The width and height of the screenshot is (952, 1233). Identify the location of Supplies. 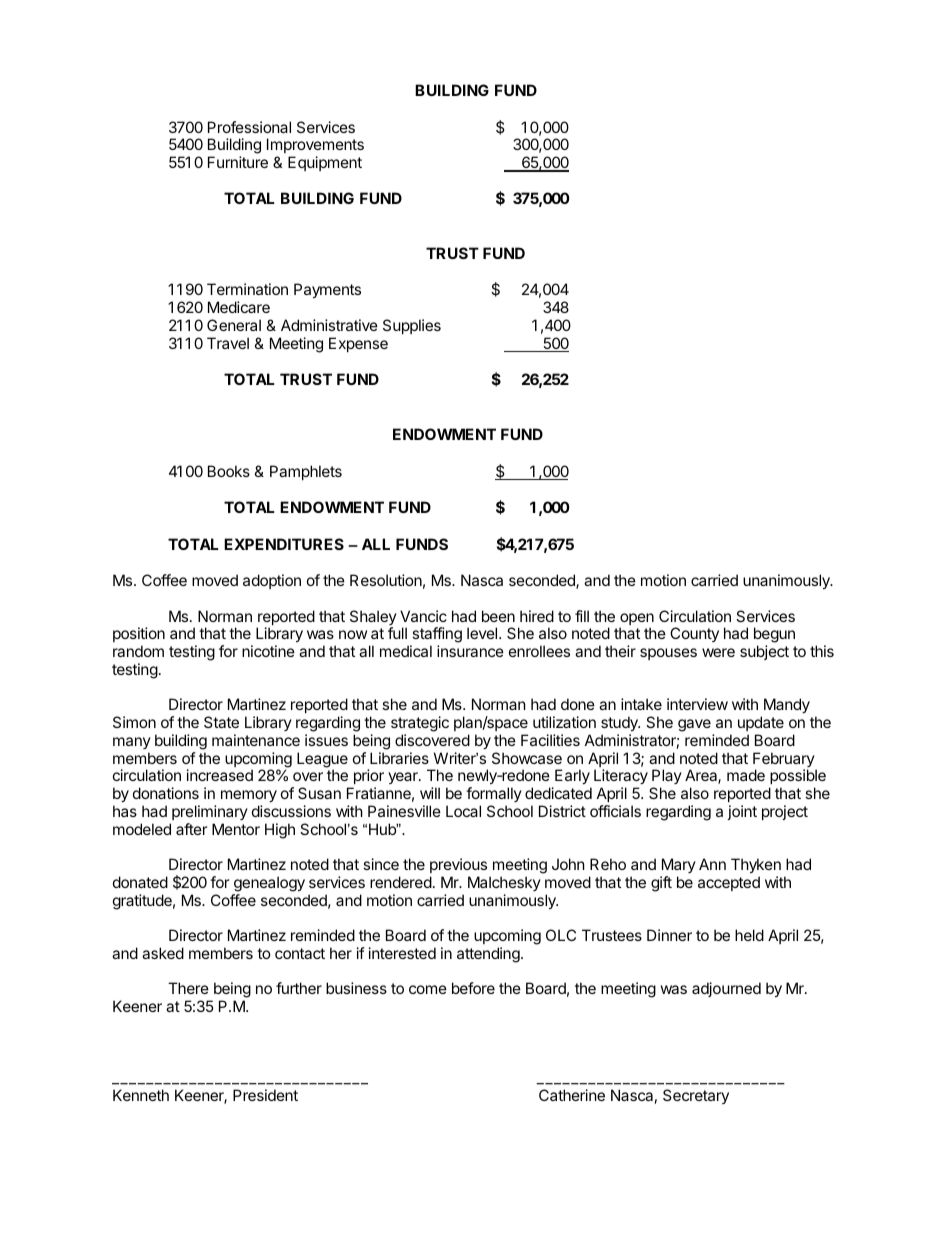
(412, 326).
